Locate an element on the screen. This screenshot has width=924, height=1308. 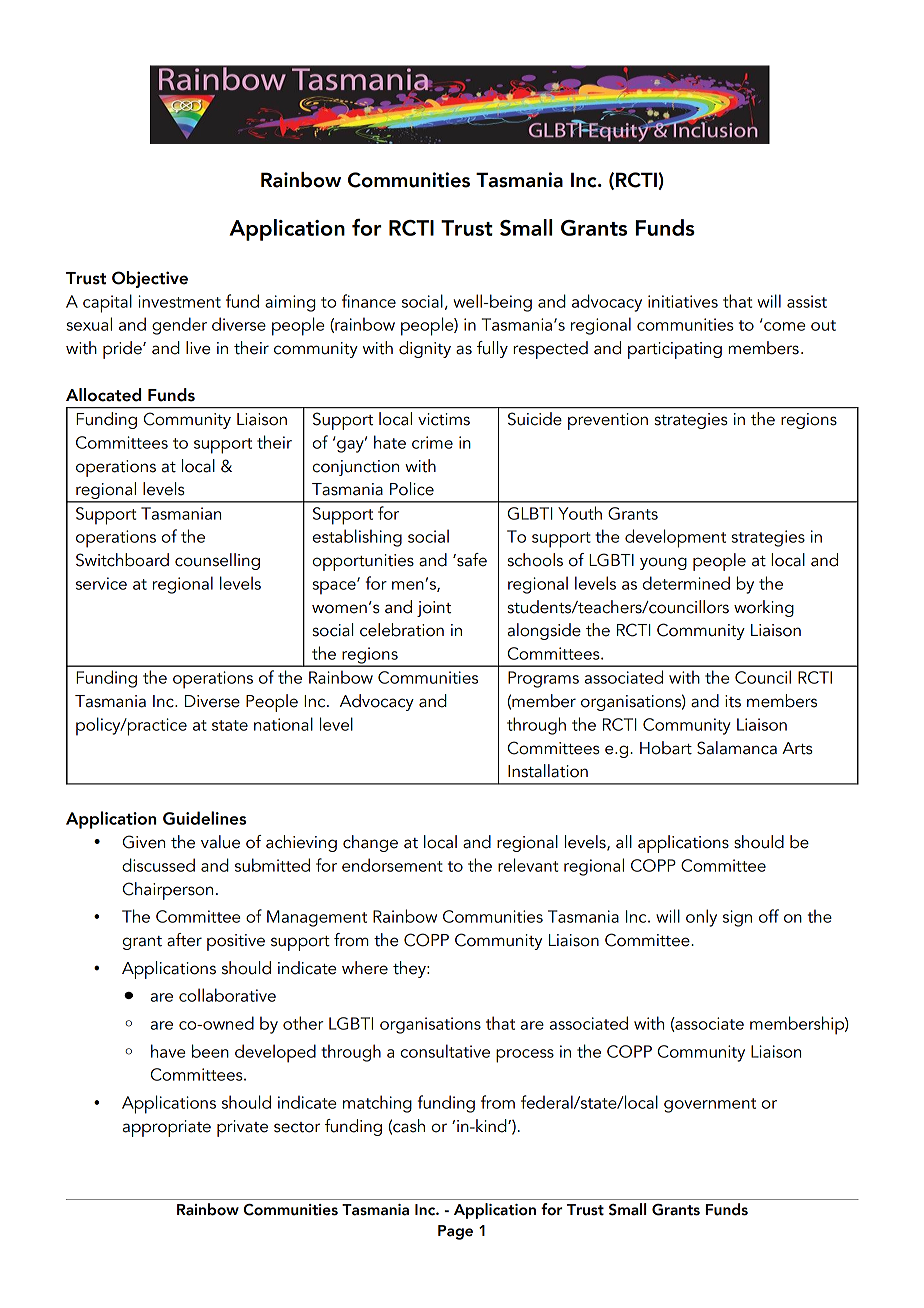
investment is located at coordinates (179, 301).
